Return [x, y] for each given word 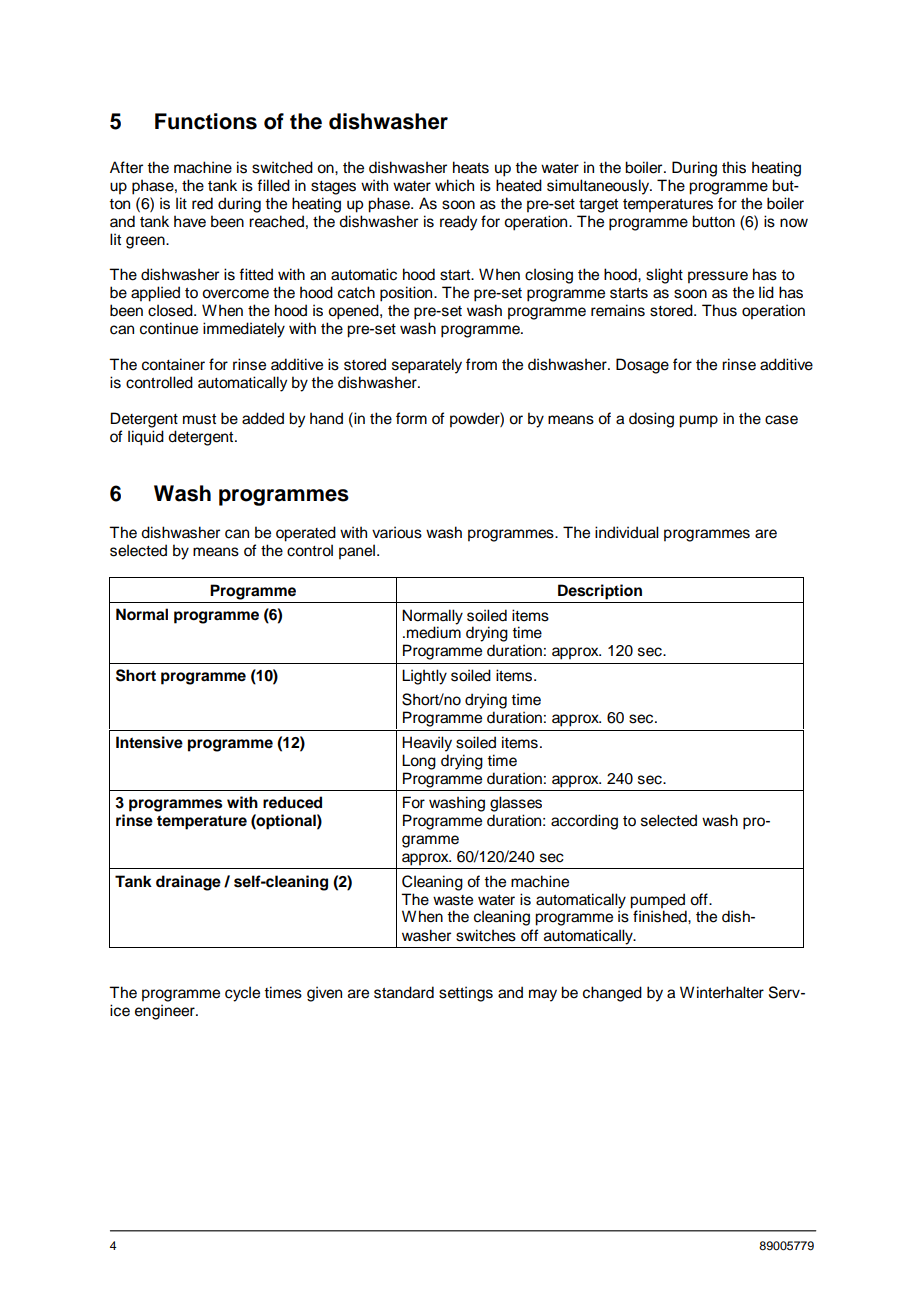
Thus [719, 310]
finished [661, 916]
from [481, 364]
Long [419, 762]
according [584, 822]
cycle [242, 994]
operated [306, 534]
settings [466, 994]
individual [627, 532]
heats [471, 167]
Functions [206, 121]
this [734, 167]
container [173, 364]
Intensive [149, 742]
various [397, 532]
